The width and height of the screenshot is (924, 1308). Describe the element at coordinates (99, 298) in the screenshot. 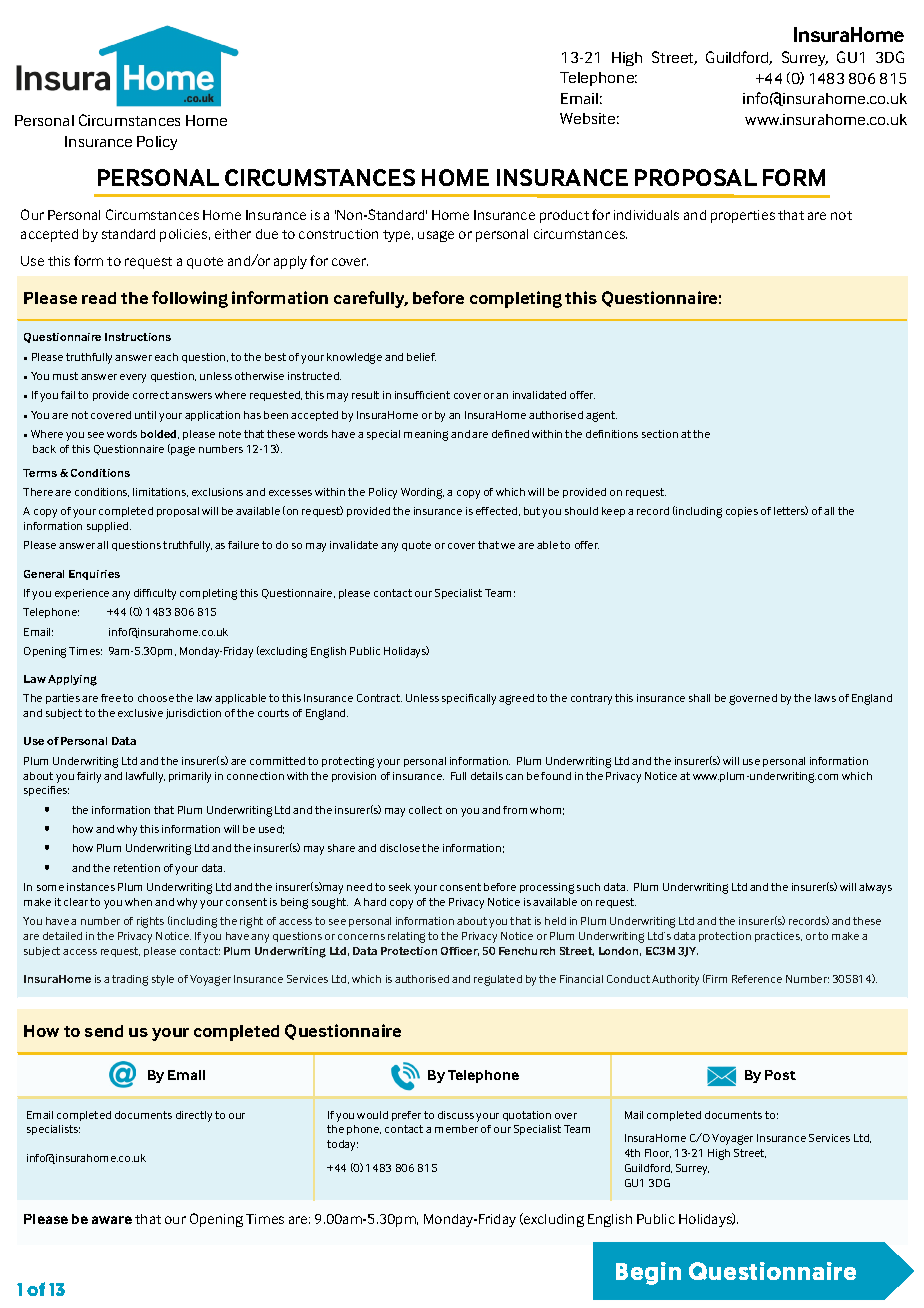

I see `read` at that location.
